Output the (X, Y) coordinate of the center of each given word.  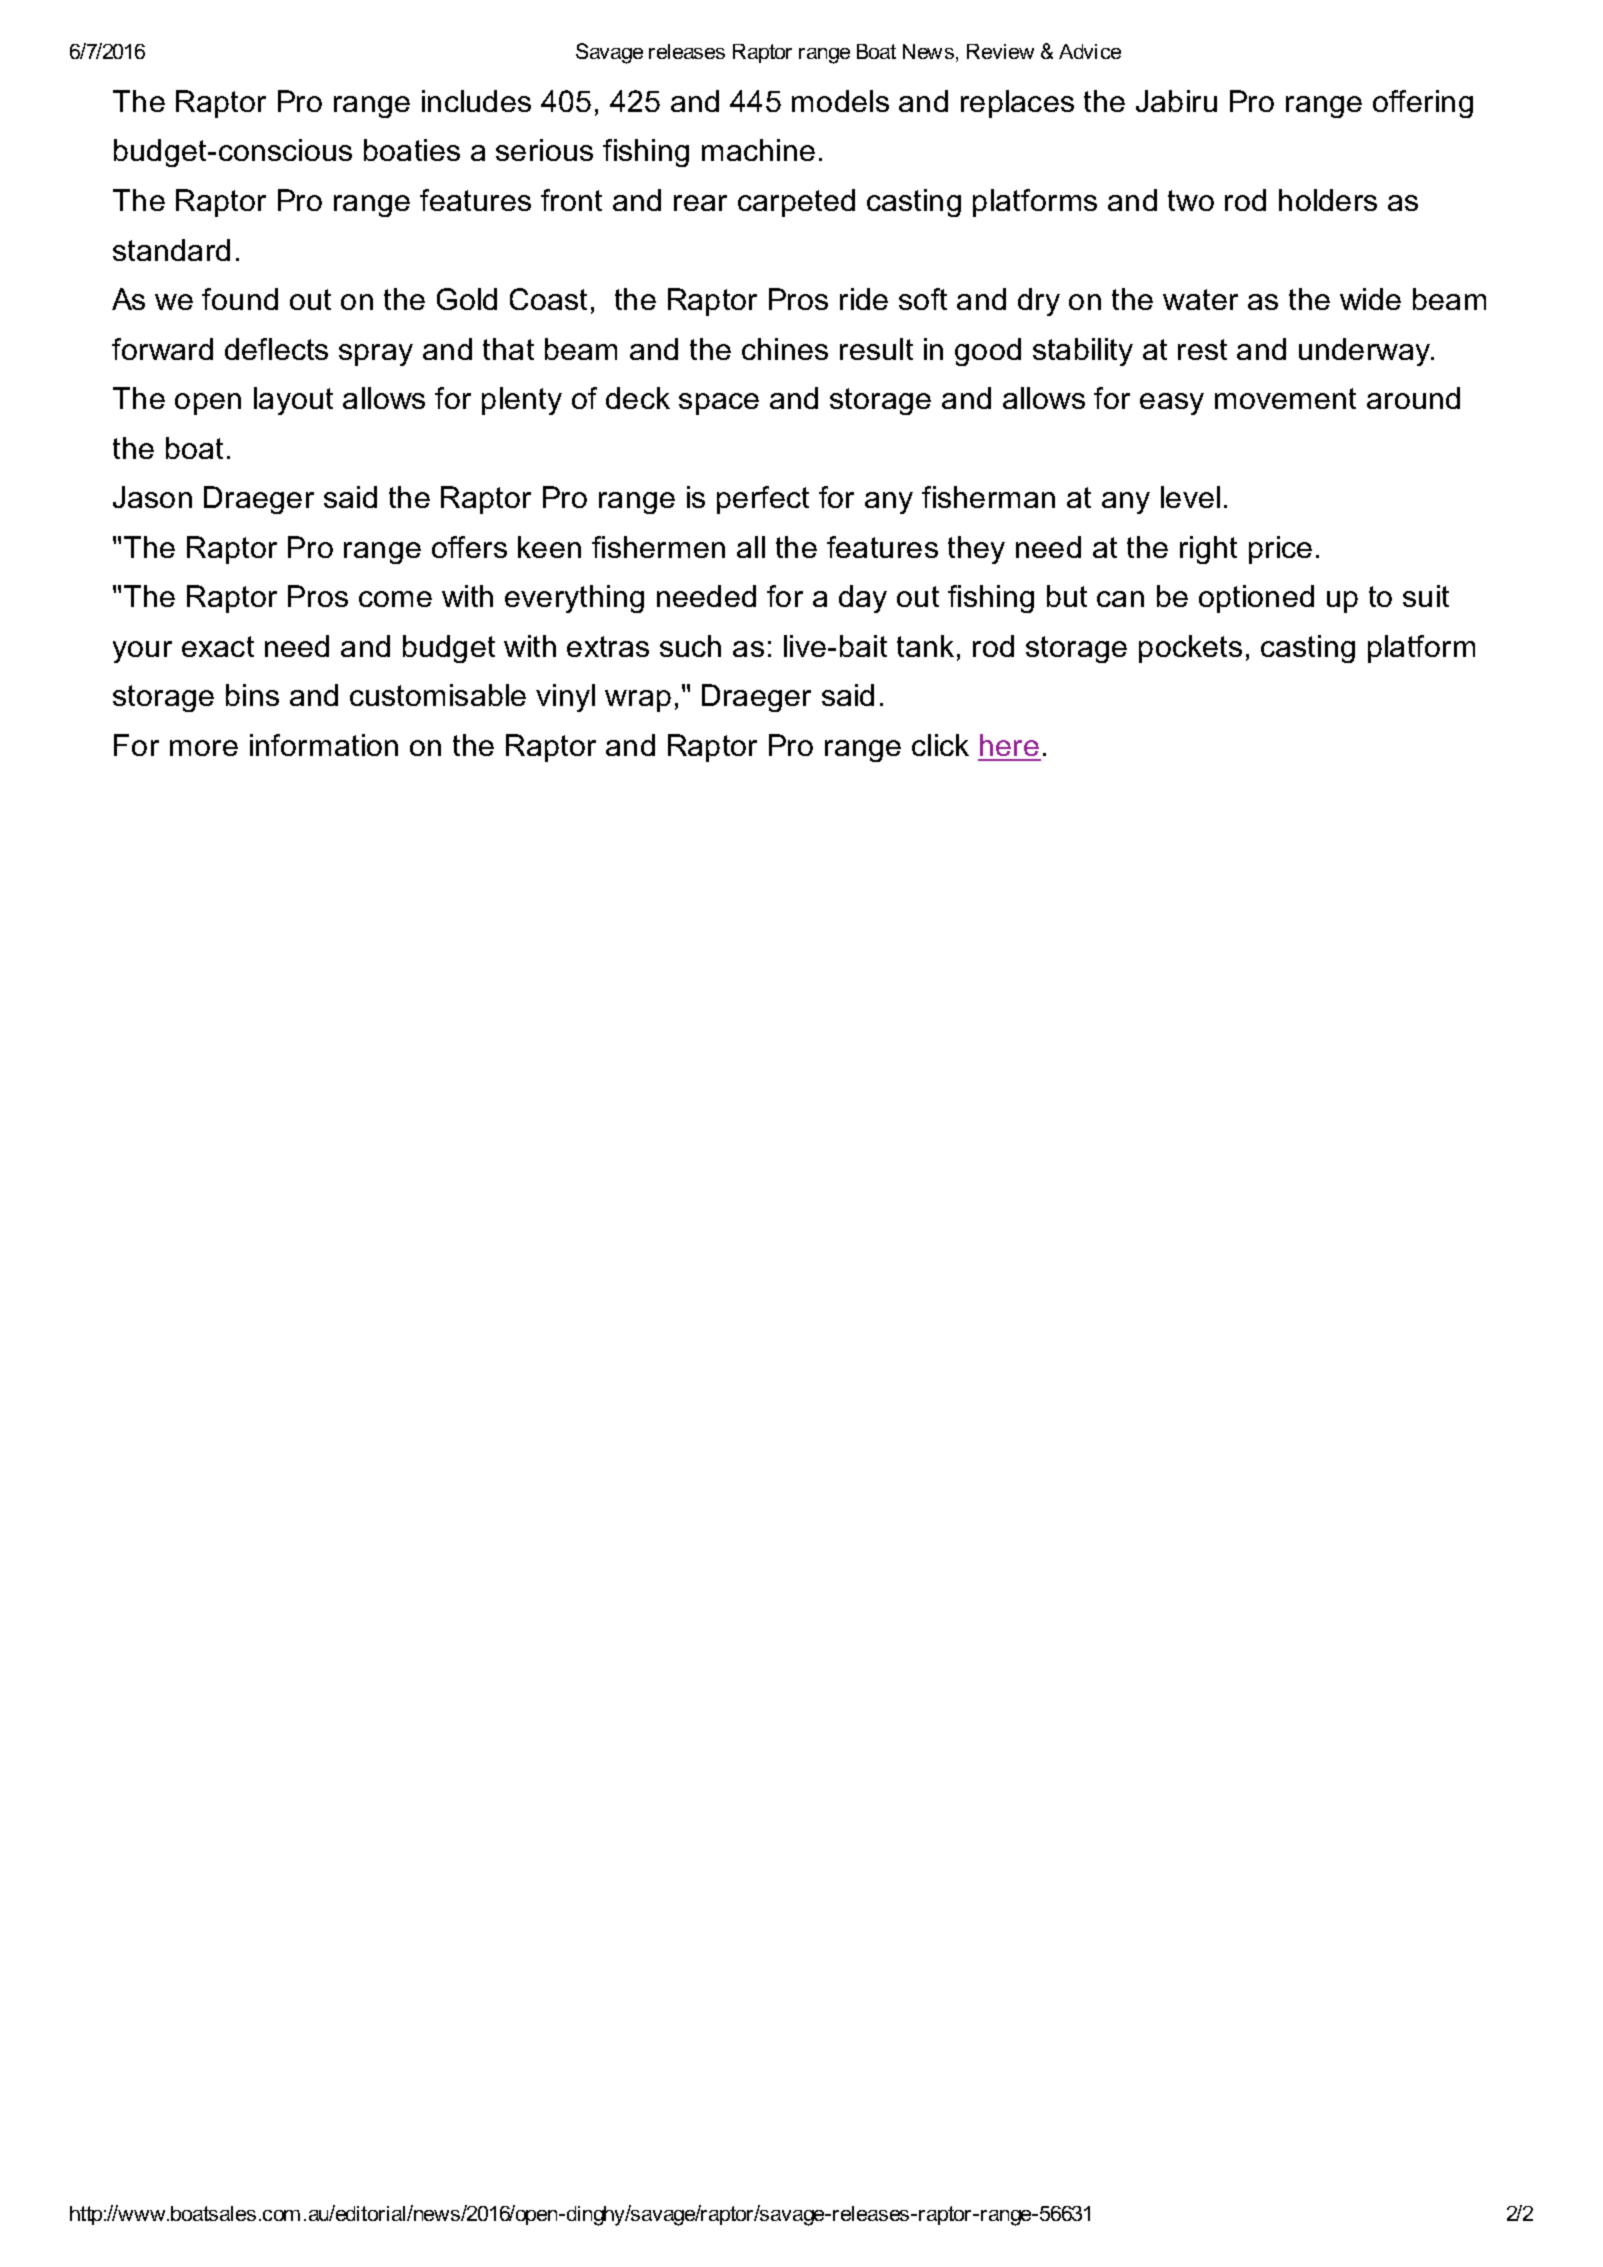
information (324, 745)
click (940, 745)
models (840, 101)
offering (1423, 104)
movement (1285, 398)
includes (476, 101)
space (719, 404)
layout (293, 401)
